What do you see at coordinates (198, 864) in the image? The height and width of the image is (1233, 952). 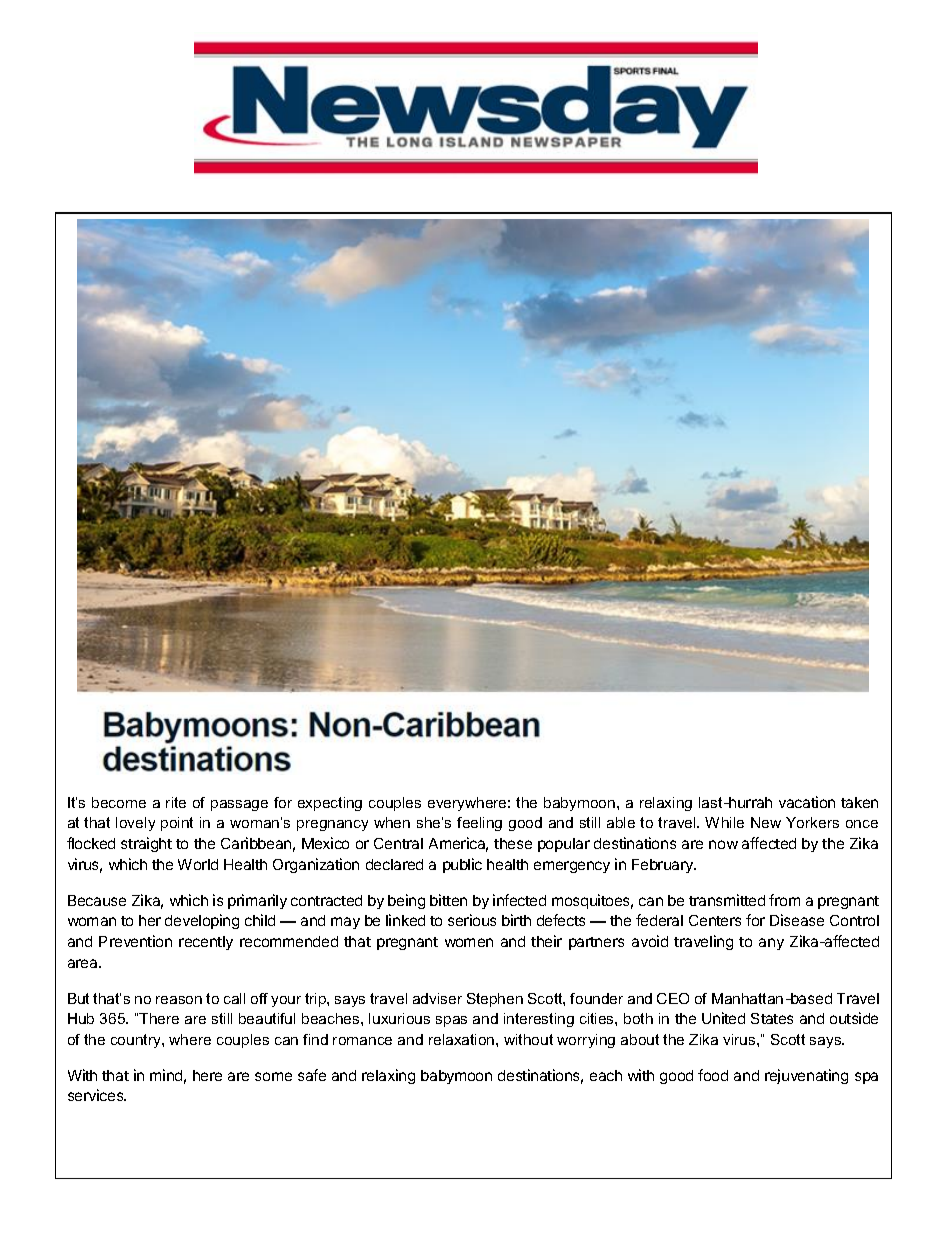 I see `World` at bounding box center [198, 864].
